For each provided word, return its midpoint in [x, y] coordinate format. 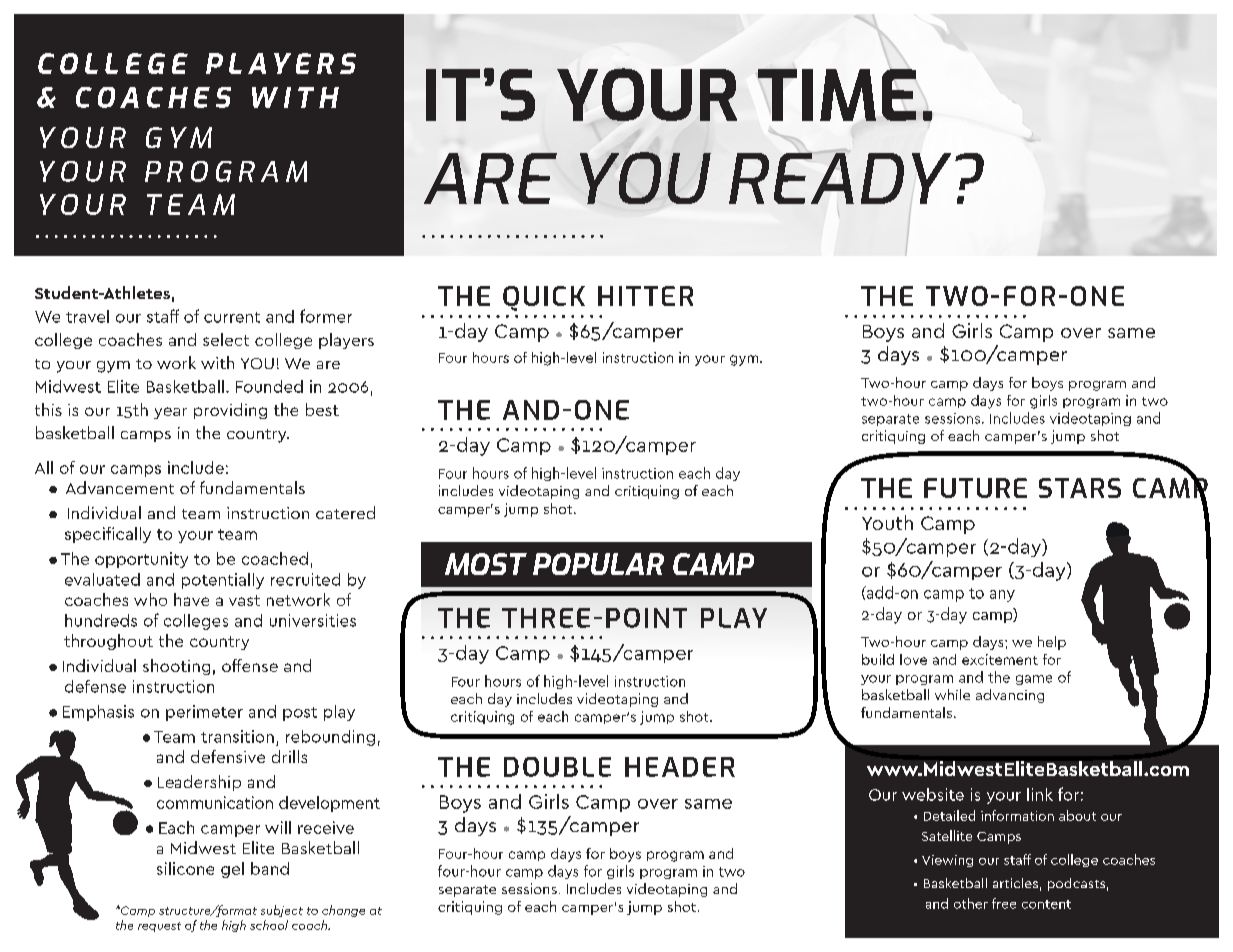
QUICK [544, 298]
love [913, 659]
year [170, 413]
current [232, 317]
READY [840, 178]
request [159, 927]
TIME [836, 95]
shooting [176, 667]
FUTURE [975, 488]
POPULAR [598, 564]
